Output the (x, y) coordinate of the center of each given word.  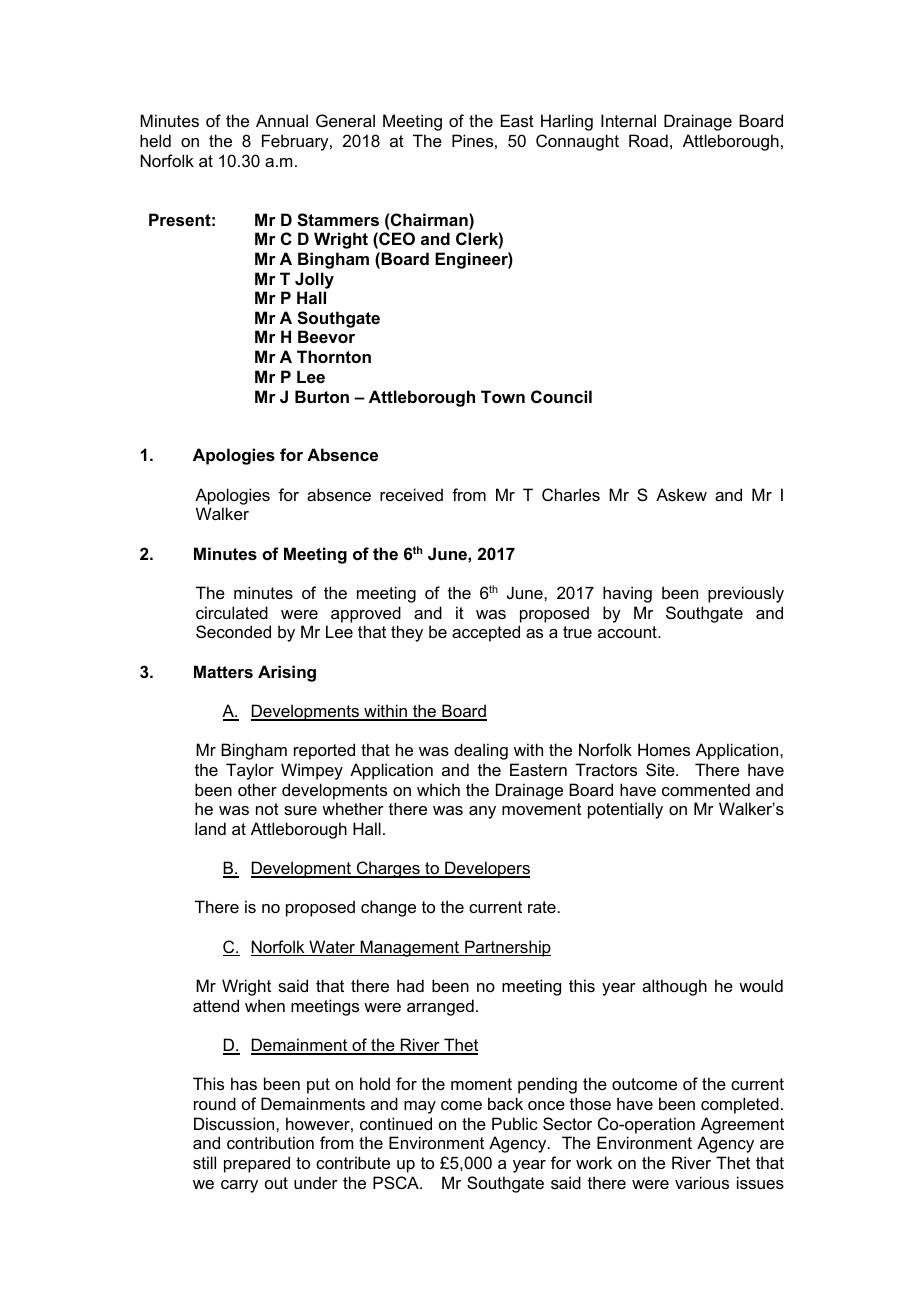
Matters (223, 671)
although (674, 987)
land (210, 828)
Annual (282, 120)
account (628, 632)
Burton (322, 396)
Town (503, 396)
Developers (486, 869)
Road (648, 140)
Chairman (430, 219)
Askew (681, 494)
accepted (486, 633)
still (204, 1162)
